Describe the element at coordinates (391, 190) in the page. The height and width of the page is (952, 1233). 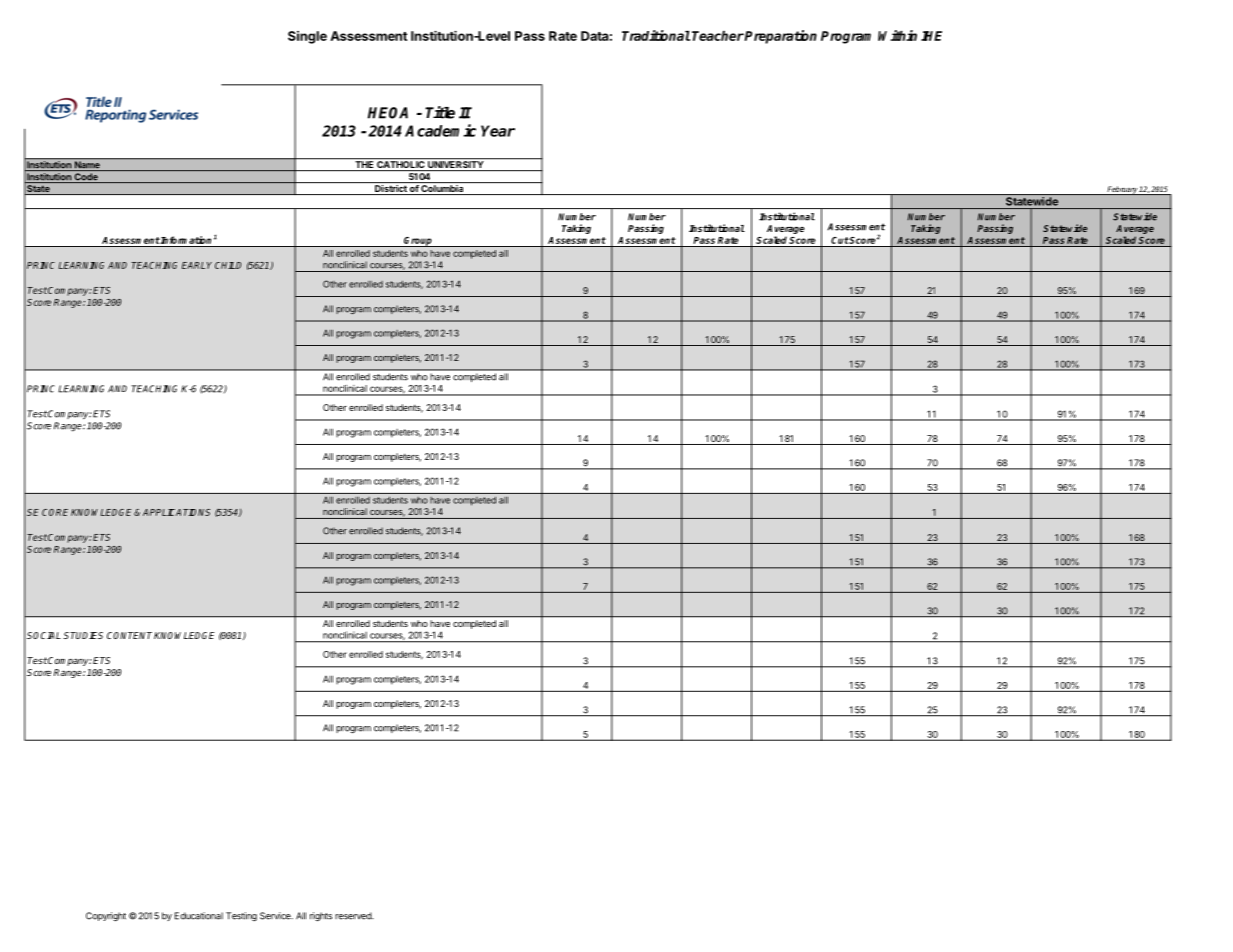
I see `District` at that location.
